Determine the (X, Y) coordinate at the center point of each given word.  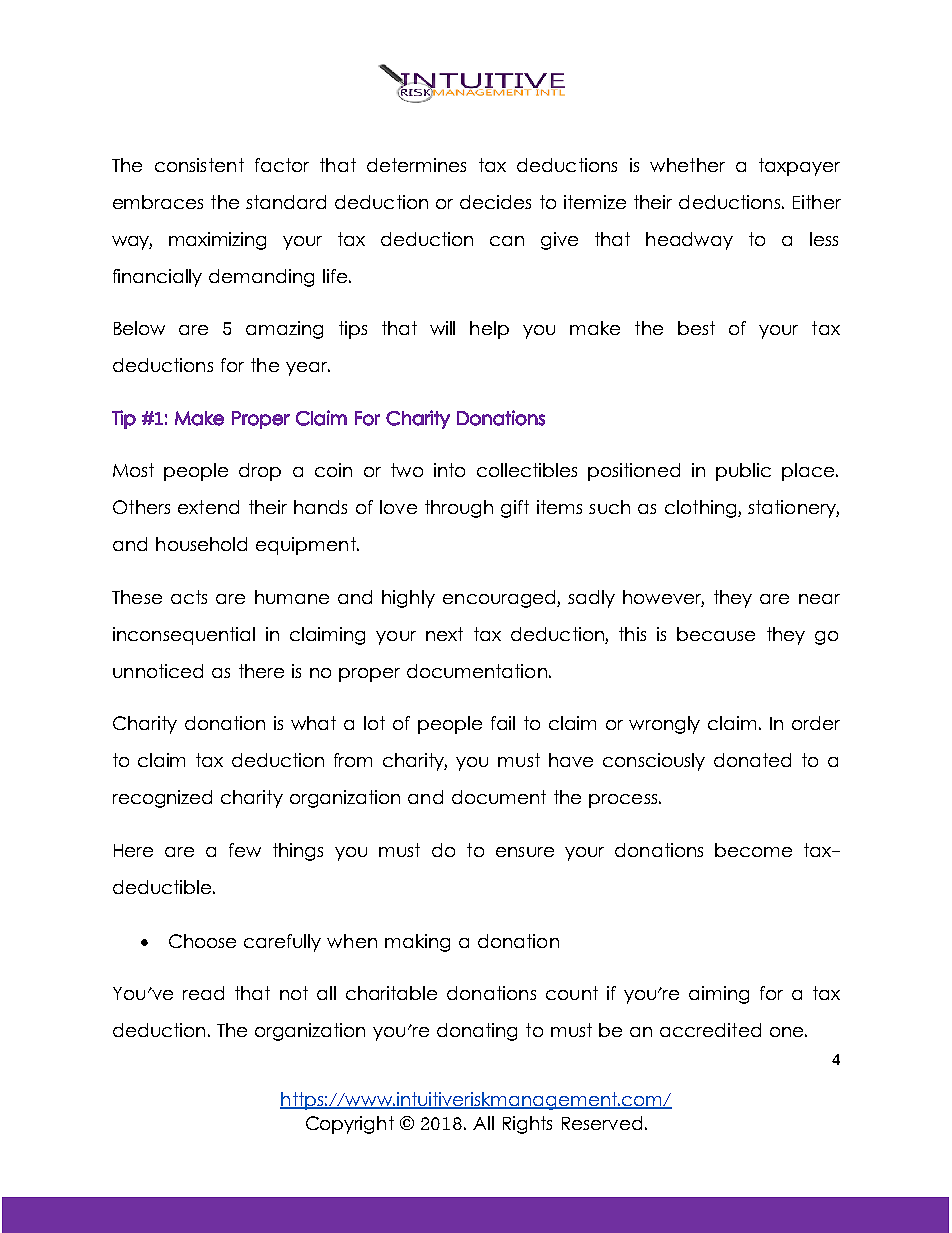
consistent (199, 165)
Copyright (350, 1125)
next (444, 634)
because (716, 634)
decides (495, 202)
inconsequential (184, 636)
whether (687, 165)
